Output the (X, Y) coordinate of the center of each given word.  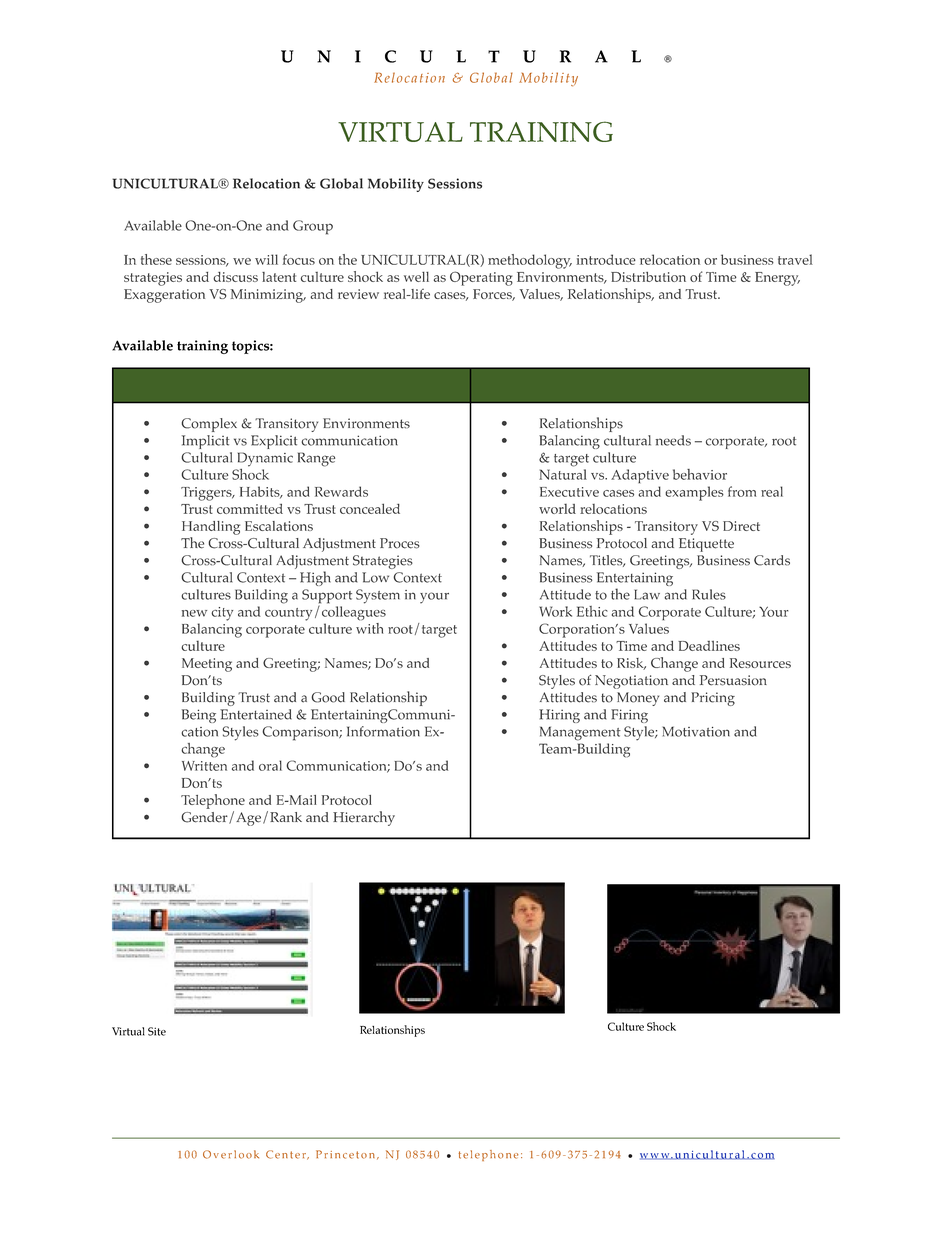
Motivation (696, 731)
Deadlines (709, 646)
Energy (777, 279)
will (266, 259)
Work (555, 611)
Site (157, 1031)
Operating (481, 278)
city (222, 614)
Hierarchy (364, 818)
